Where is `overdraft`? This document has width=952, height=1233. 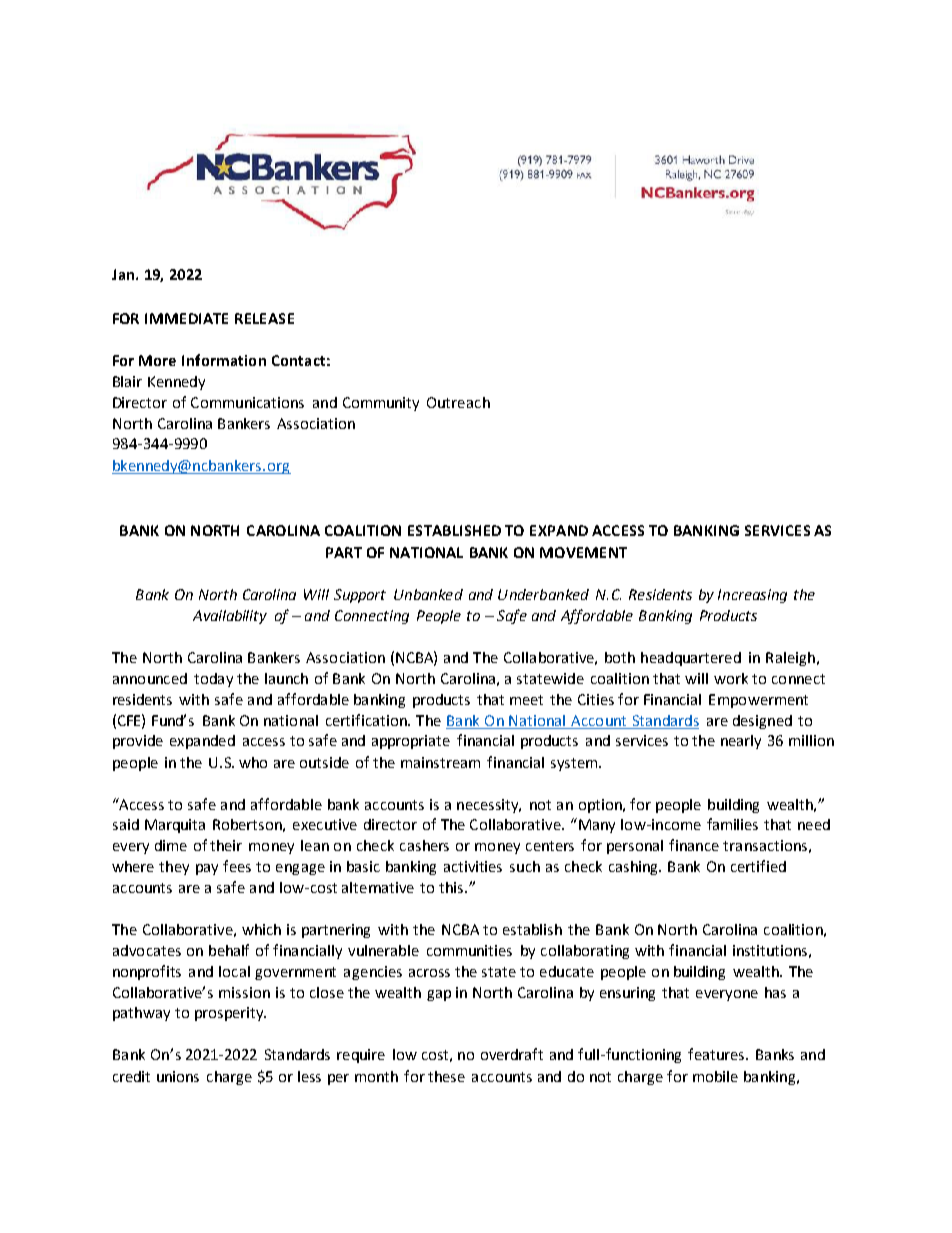 overdraft is located at coordinates (512, 1054).
